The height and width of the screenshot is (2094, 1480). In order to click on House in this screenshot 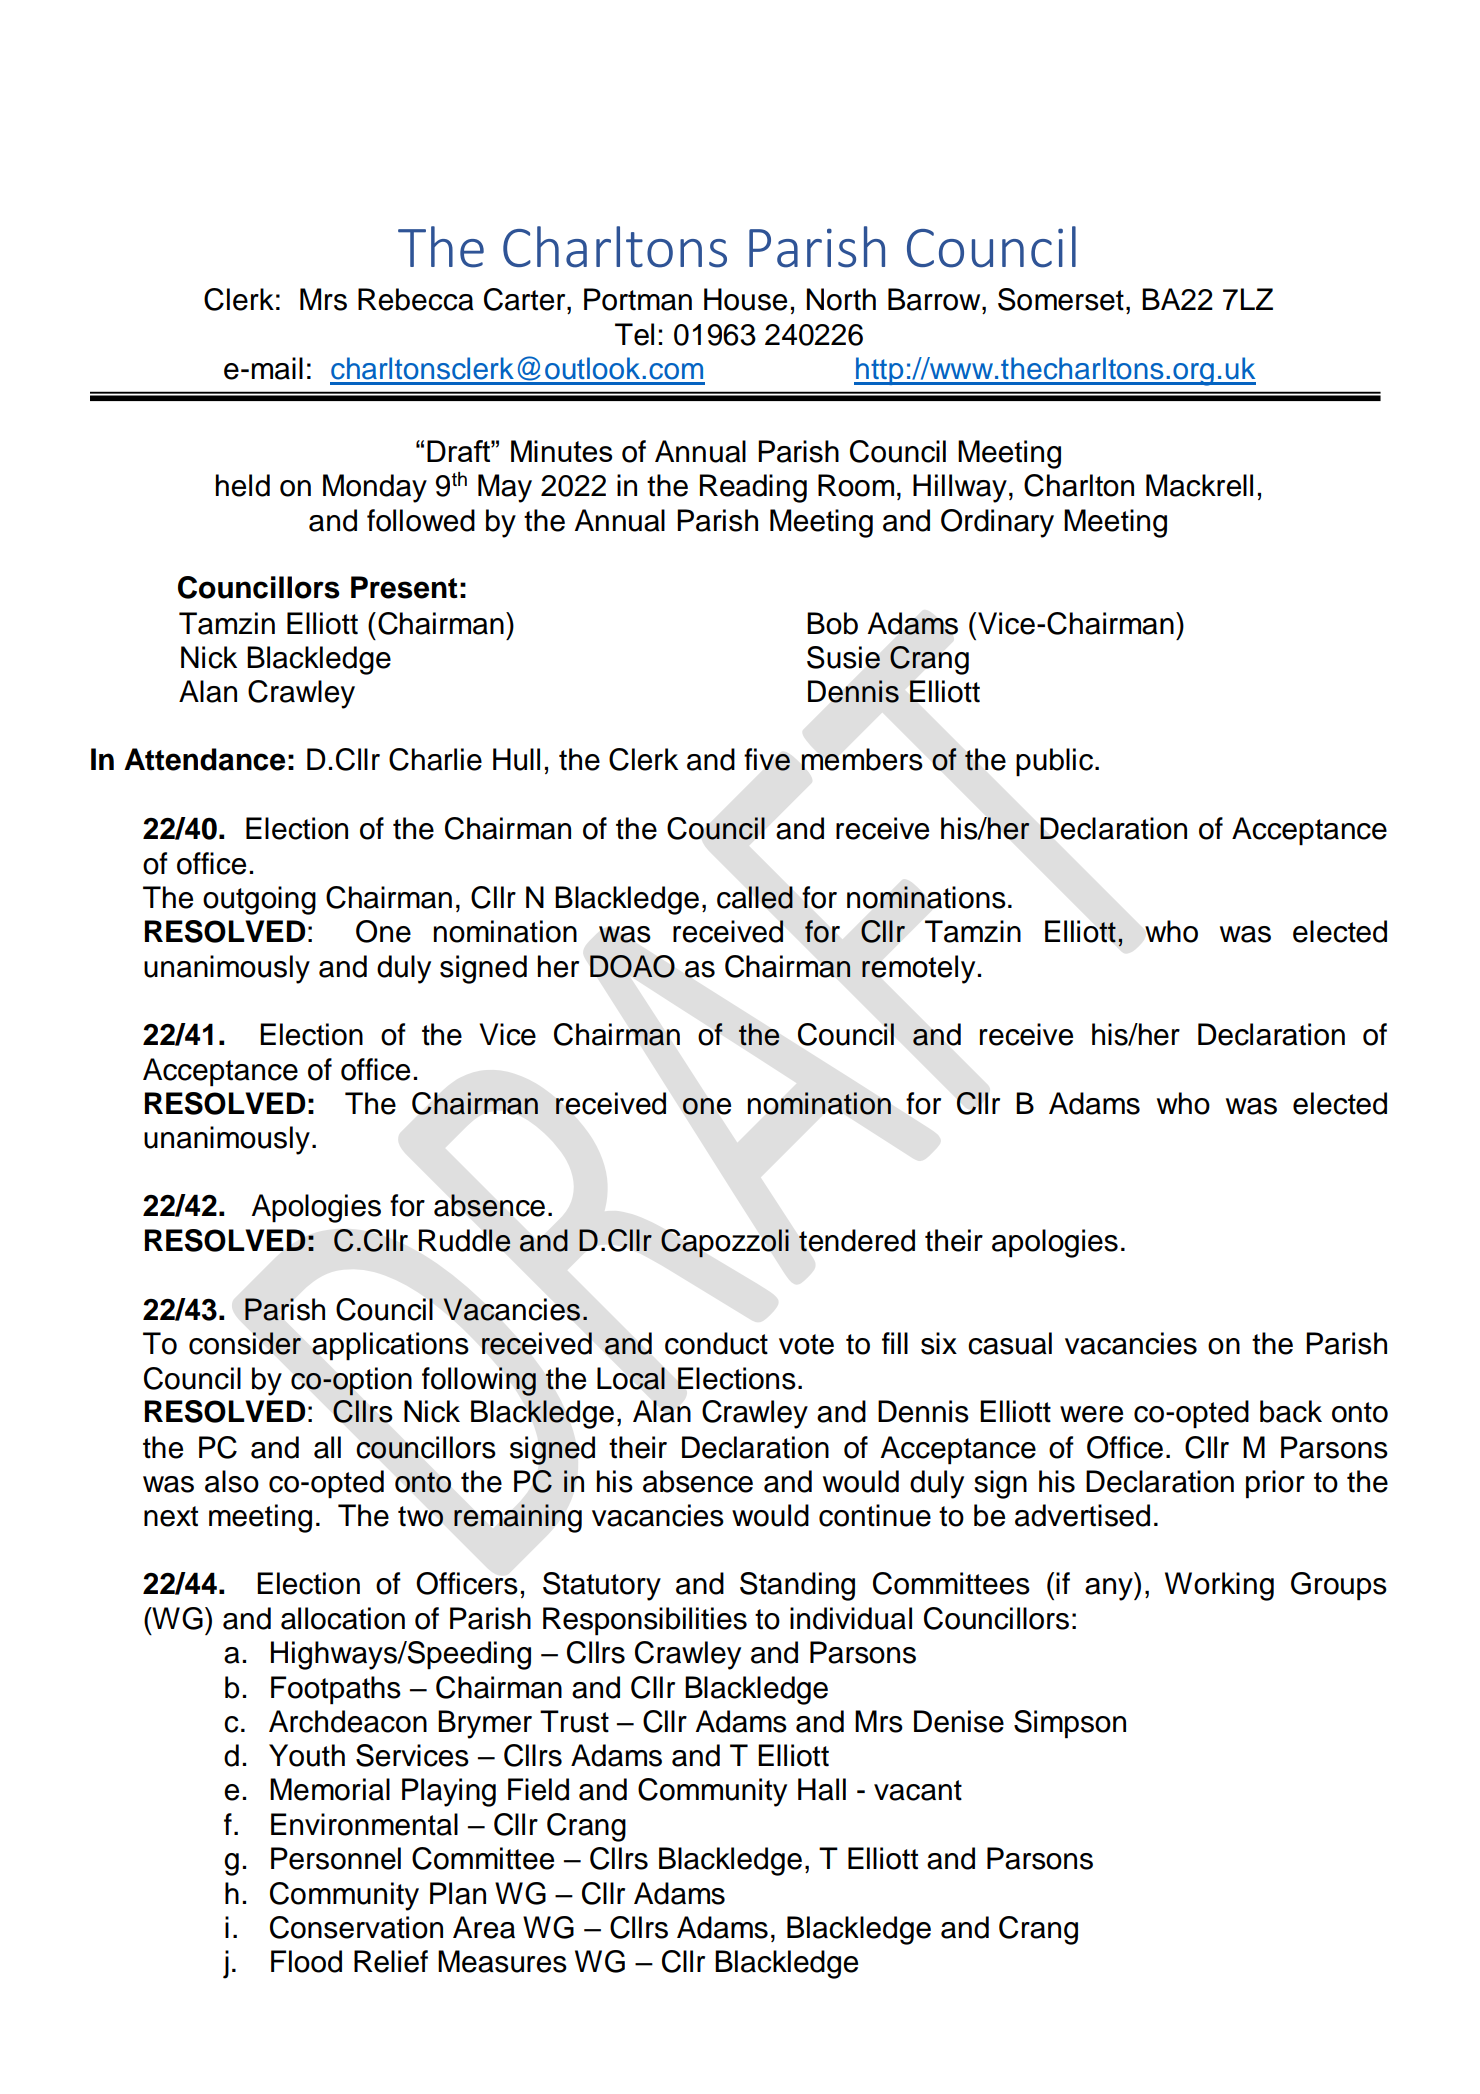, I will do `click(745, 299)`.
